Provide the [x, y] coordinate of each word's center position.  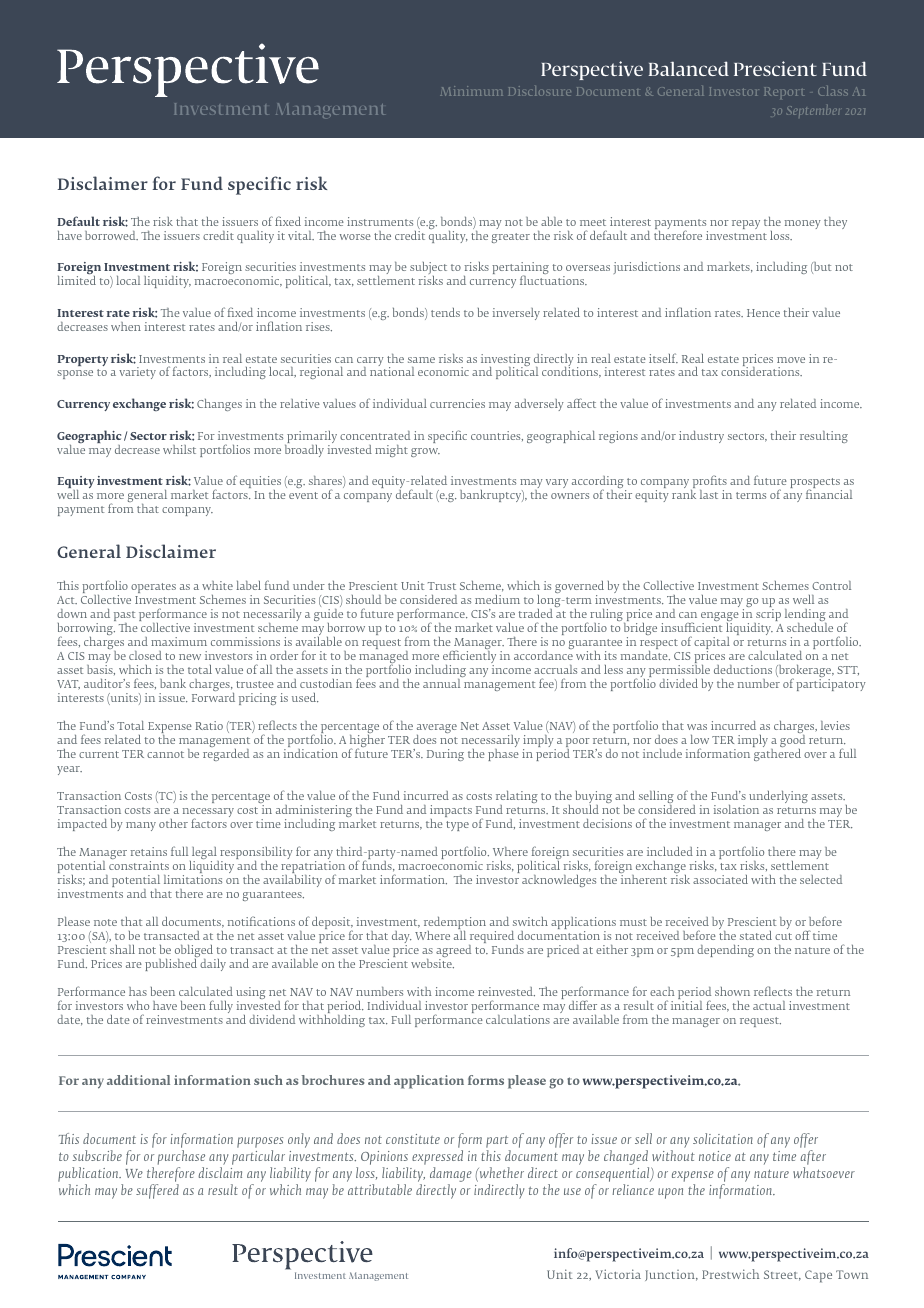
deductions [743, 669]
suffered [157, 1191]
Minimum [471, 91]
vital [301, 235]
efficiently [469, 658]
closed [145, 655]
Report [784, 93]
